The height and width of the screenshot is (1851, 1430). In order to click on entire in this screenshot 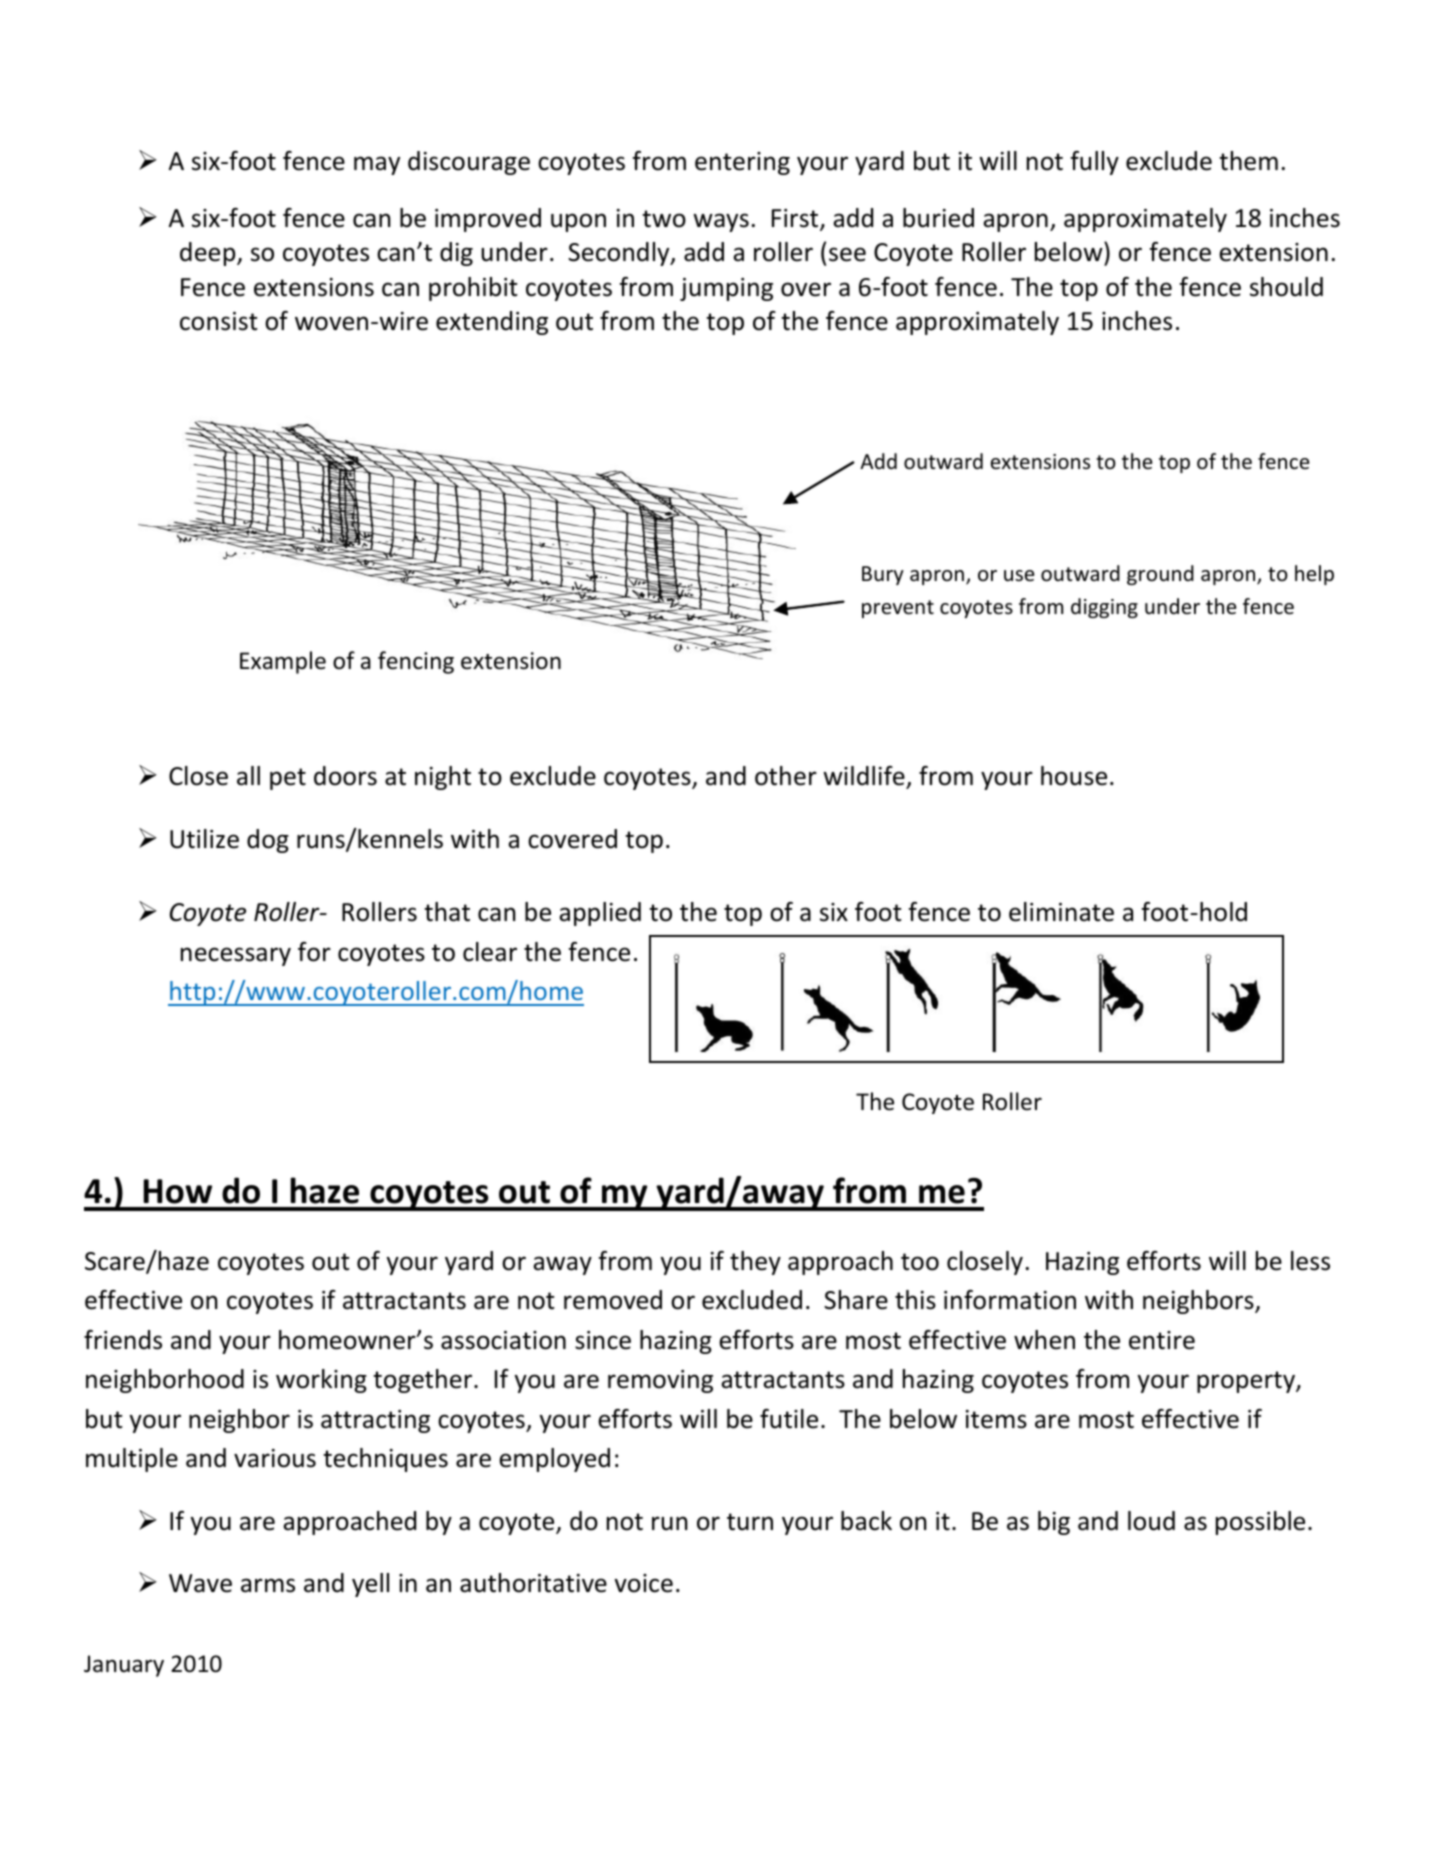, I will do `click(1162, 1340)`.
